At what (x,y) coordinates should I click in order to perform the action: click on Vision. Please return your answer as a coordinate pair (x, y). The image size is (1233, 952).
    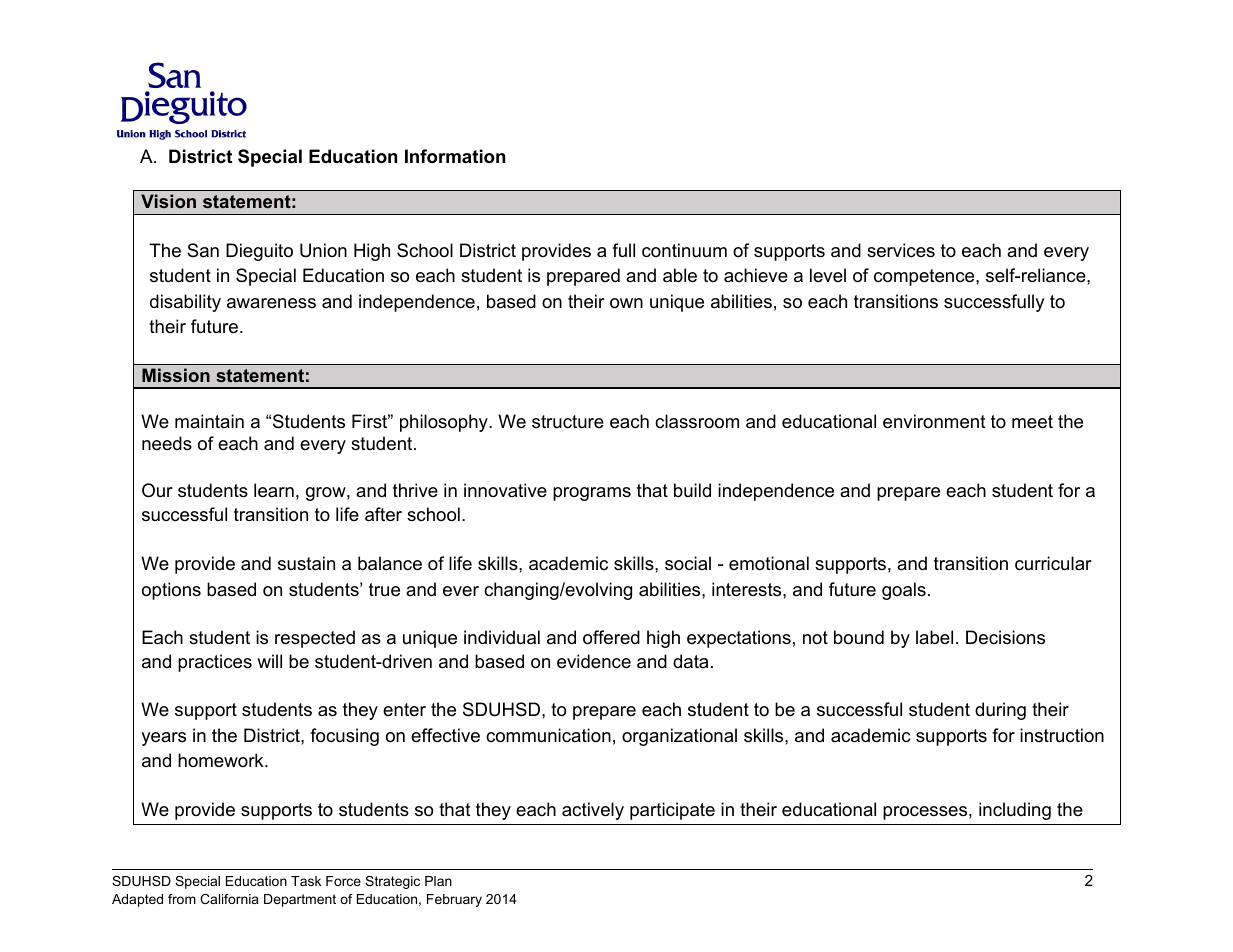
    Looking at the image, I should click on (168, 201).
